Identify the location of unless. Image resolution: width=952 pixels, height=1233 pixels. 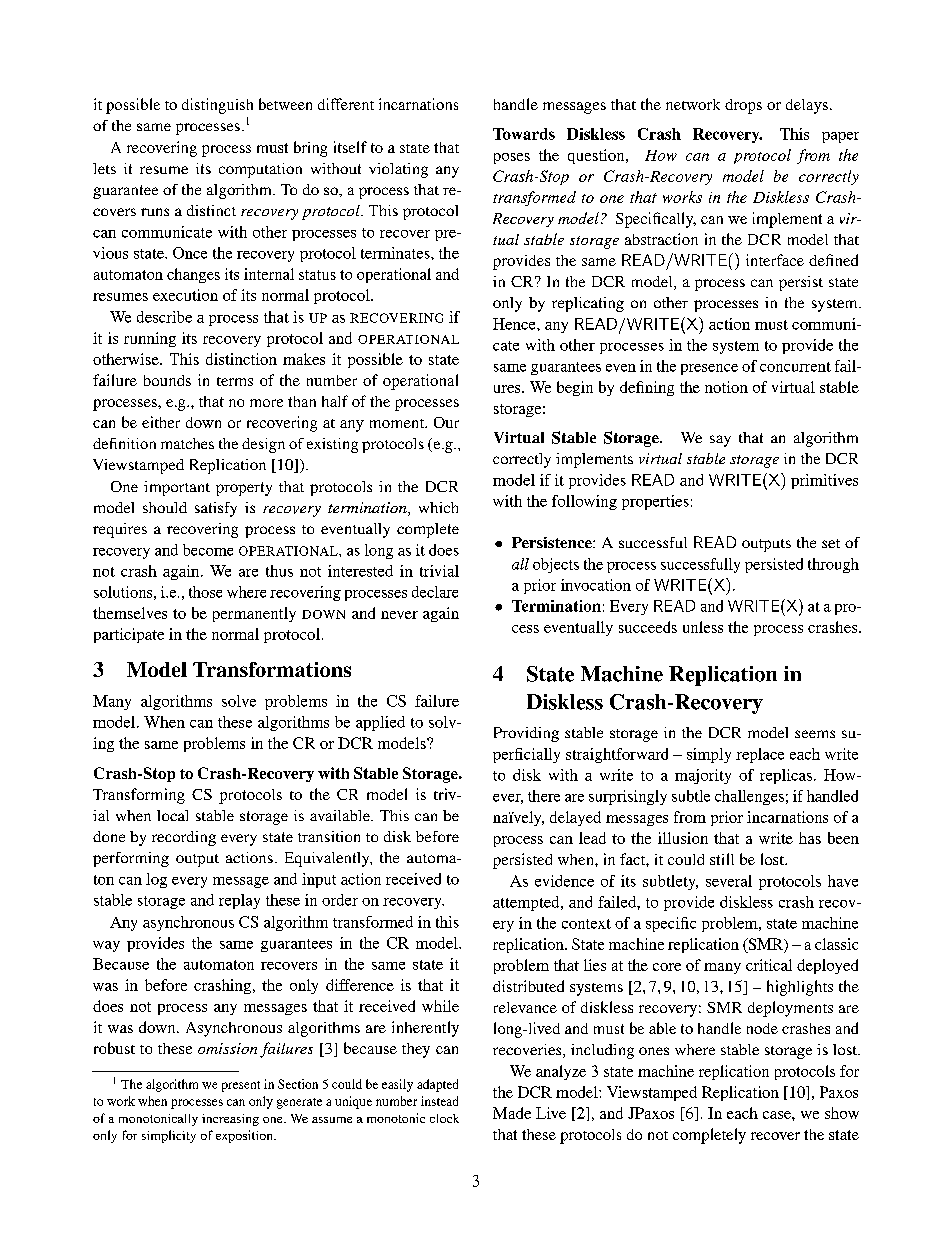
(703, 627).
